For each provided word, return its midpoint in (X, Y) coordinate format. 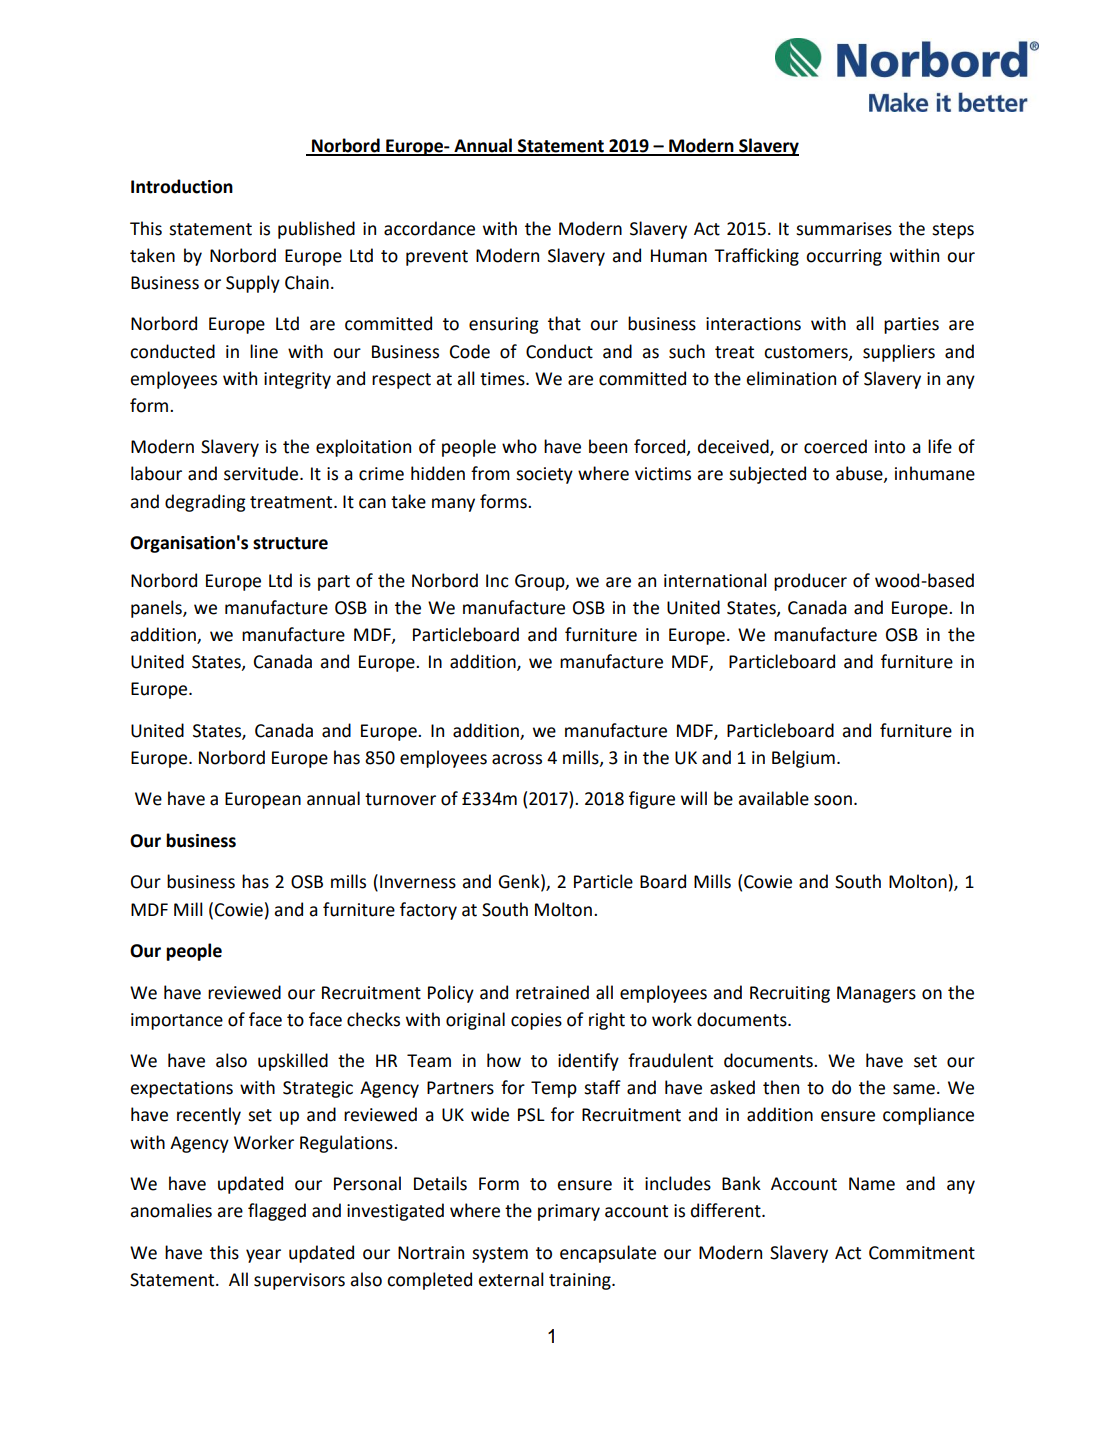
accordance (429, 228)
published (316, 230)
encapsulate (608, 1254)
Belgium (803, 759)
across (517, 759)
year (263, 1256)
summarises (844, 229)
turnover (400, 799)
